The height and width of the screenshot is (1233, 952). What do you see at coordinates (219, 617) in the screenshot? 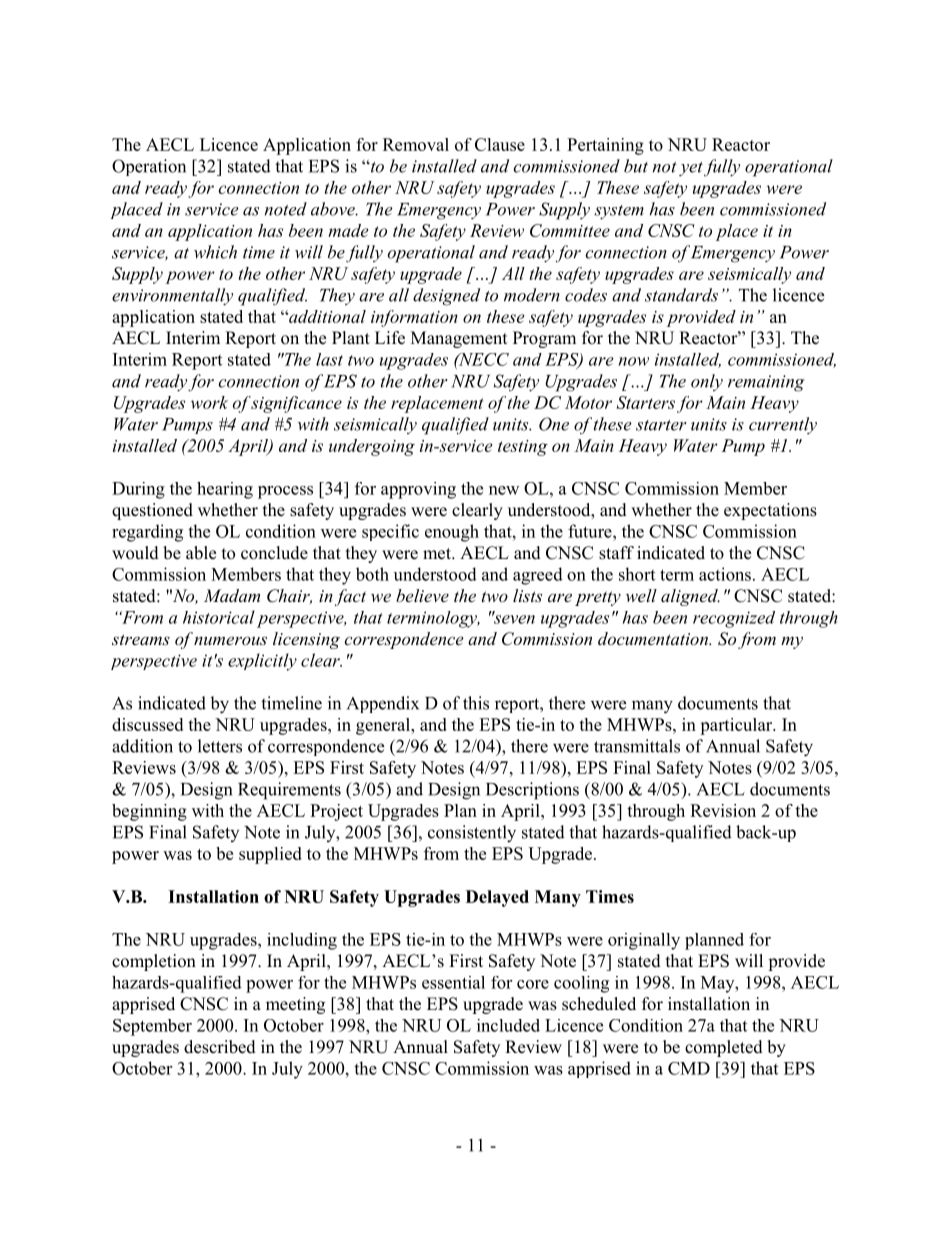
I see `historical` at bounding box center [219, 617].
